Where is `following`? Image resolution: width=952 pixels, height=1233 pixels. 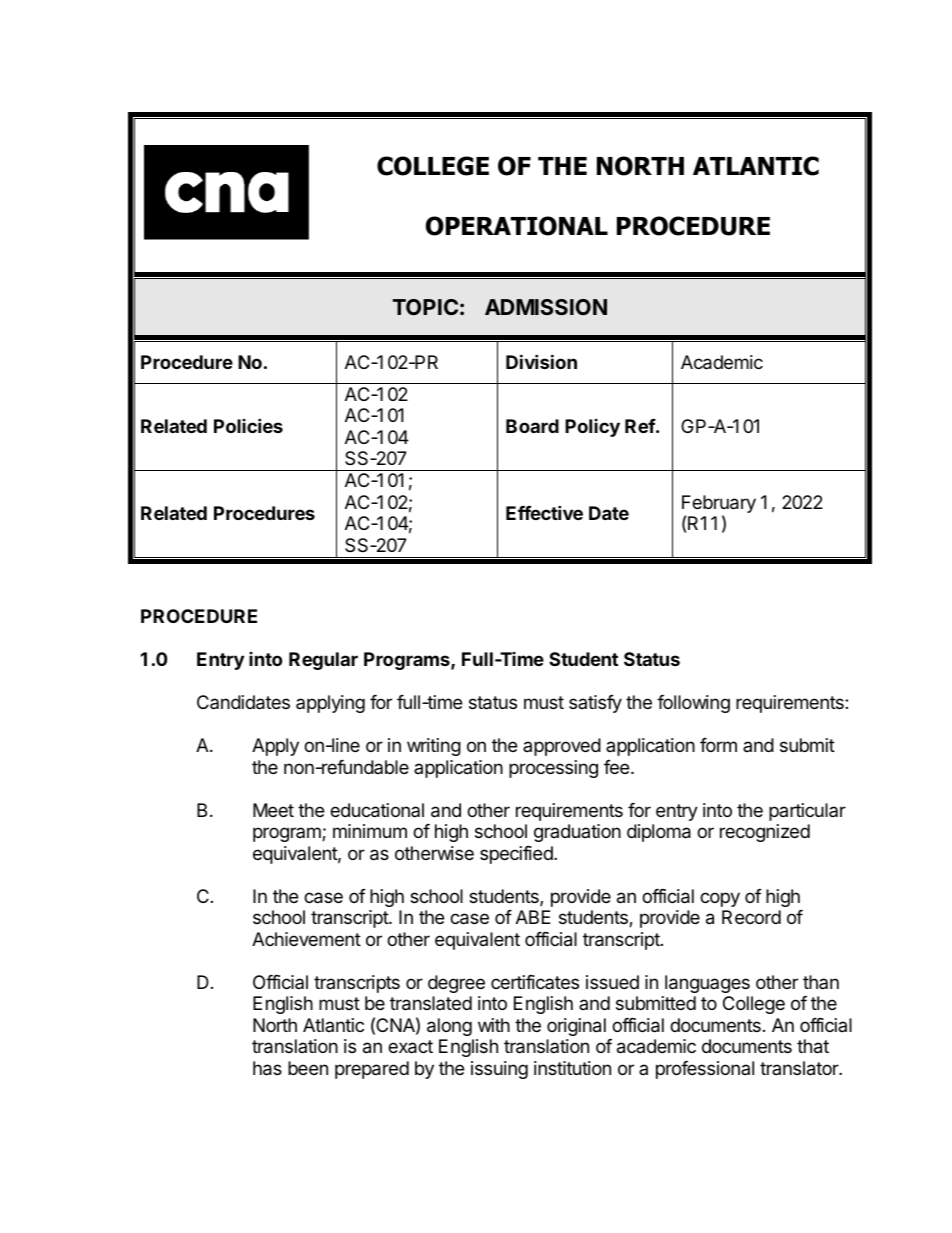
following is located at coordinates (693, 704).
